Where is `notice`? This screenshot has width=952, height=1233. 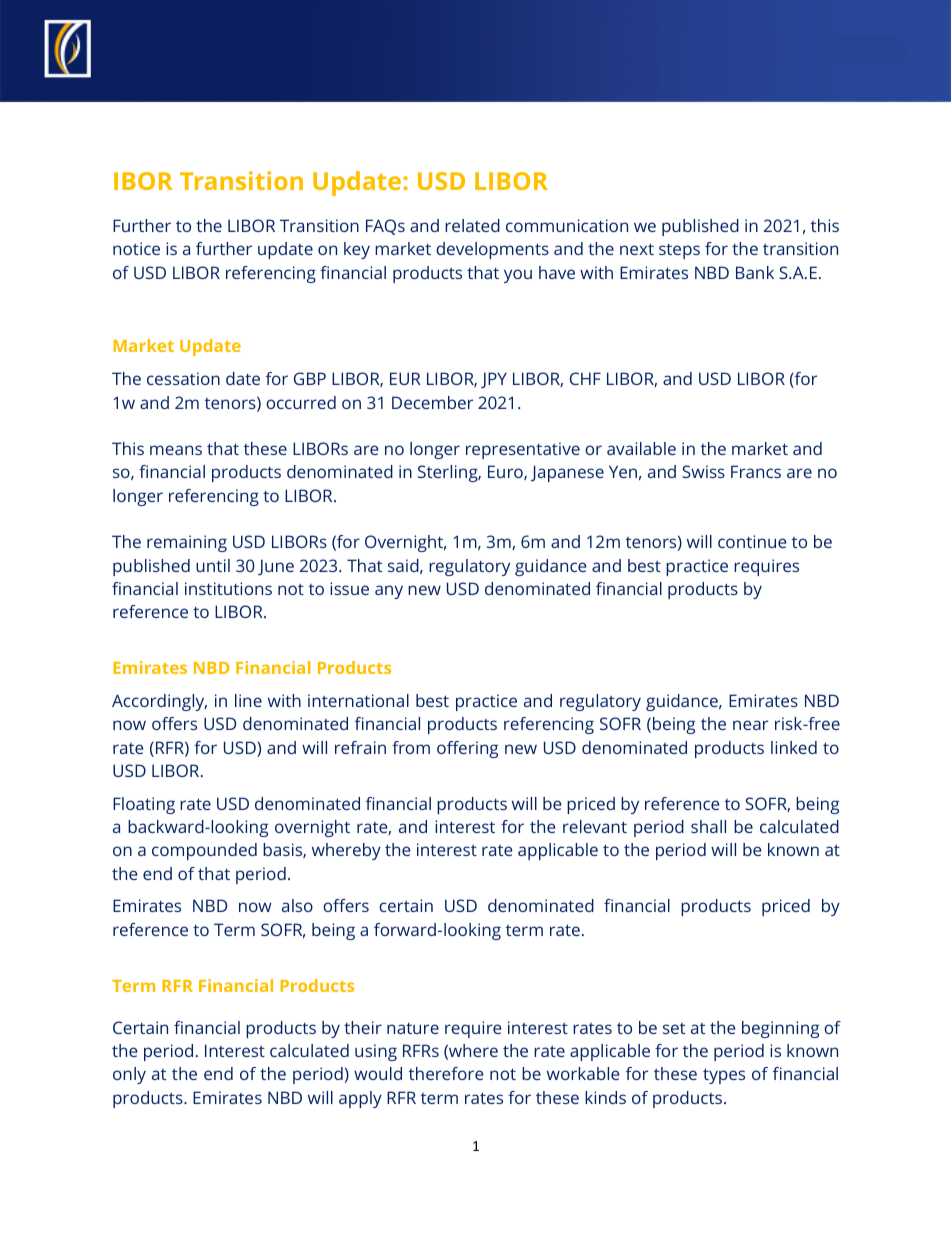 notice is located at coordinates (136, 248).
